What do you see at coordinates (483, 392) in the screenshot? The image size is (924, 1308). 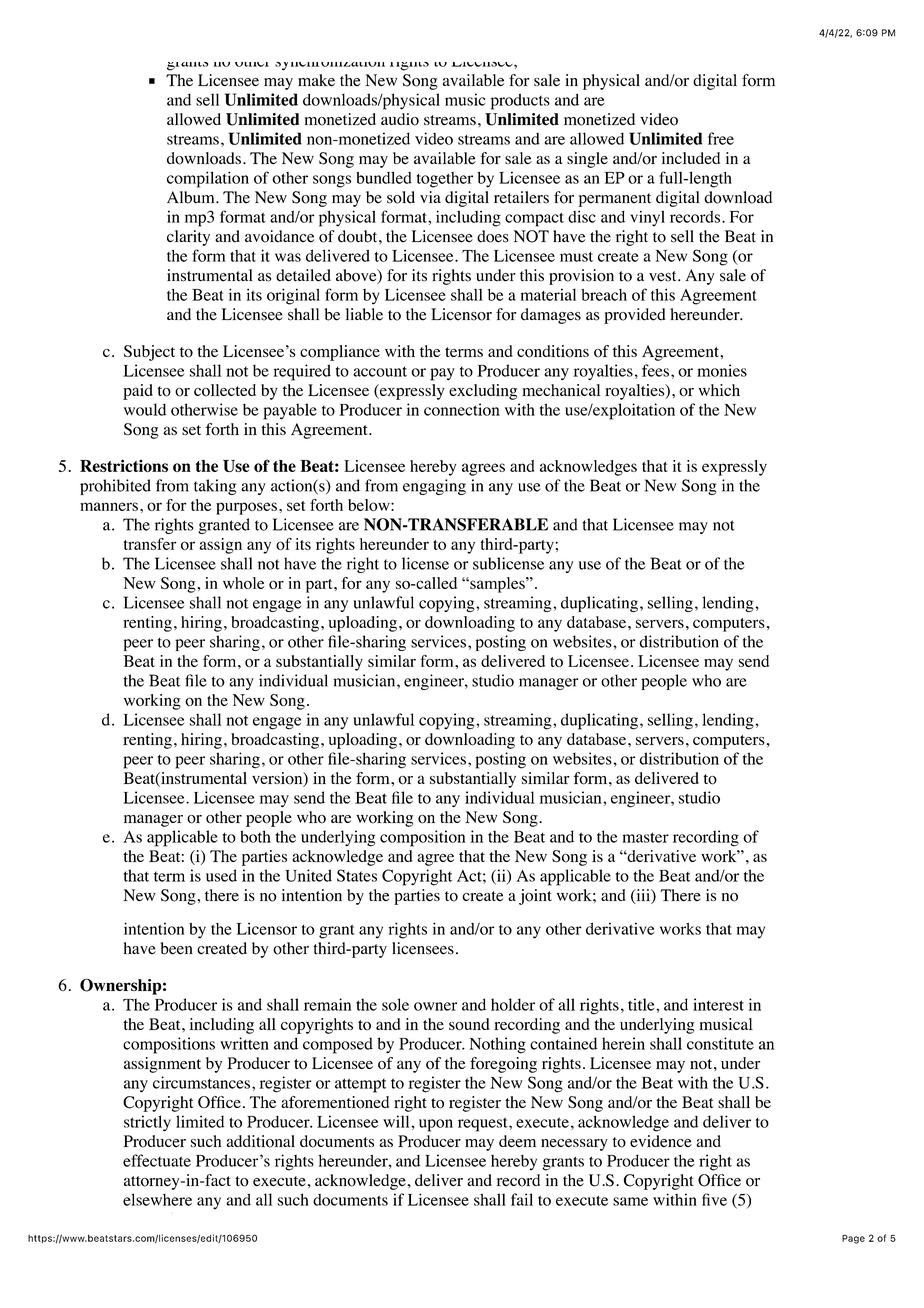 I see `excluding` at bounding box center [483, 392].
